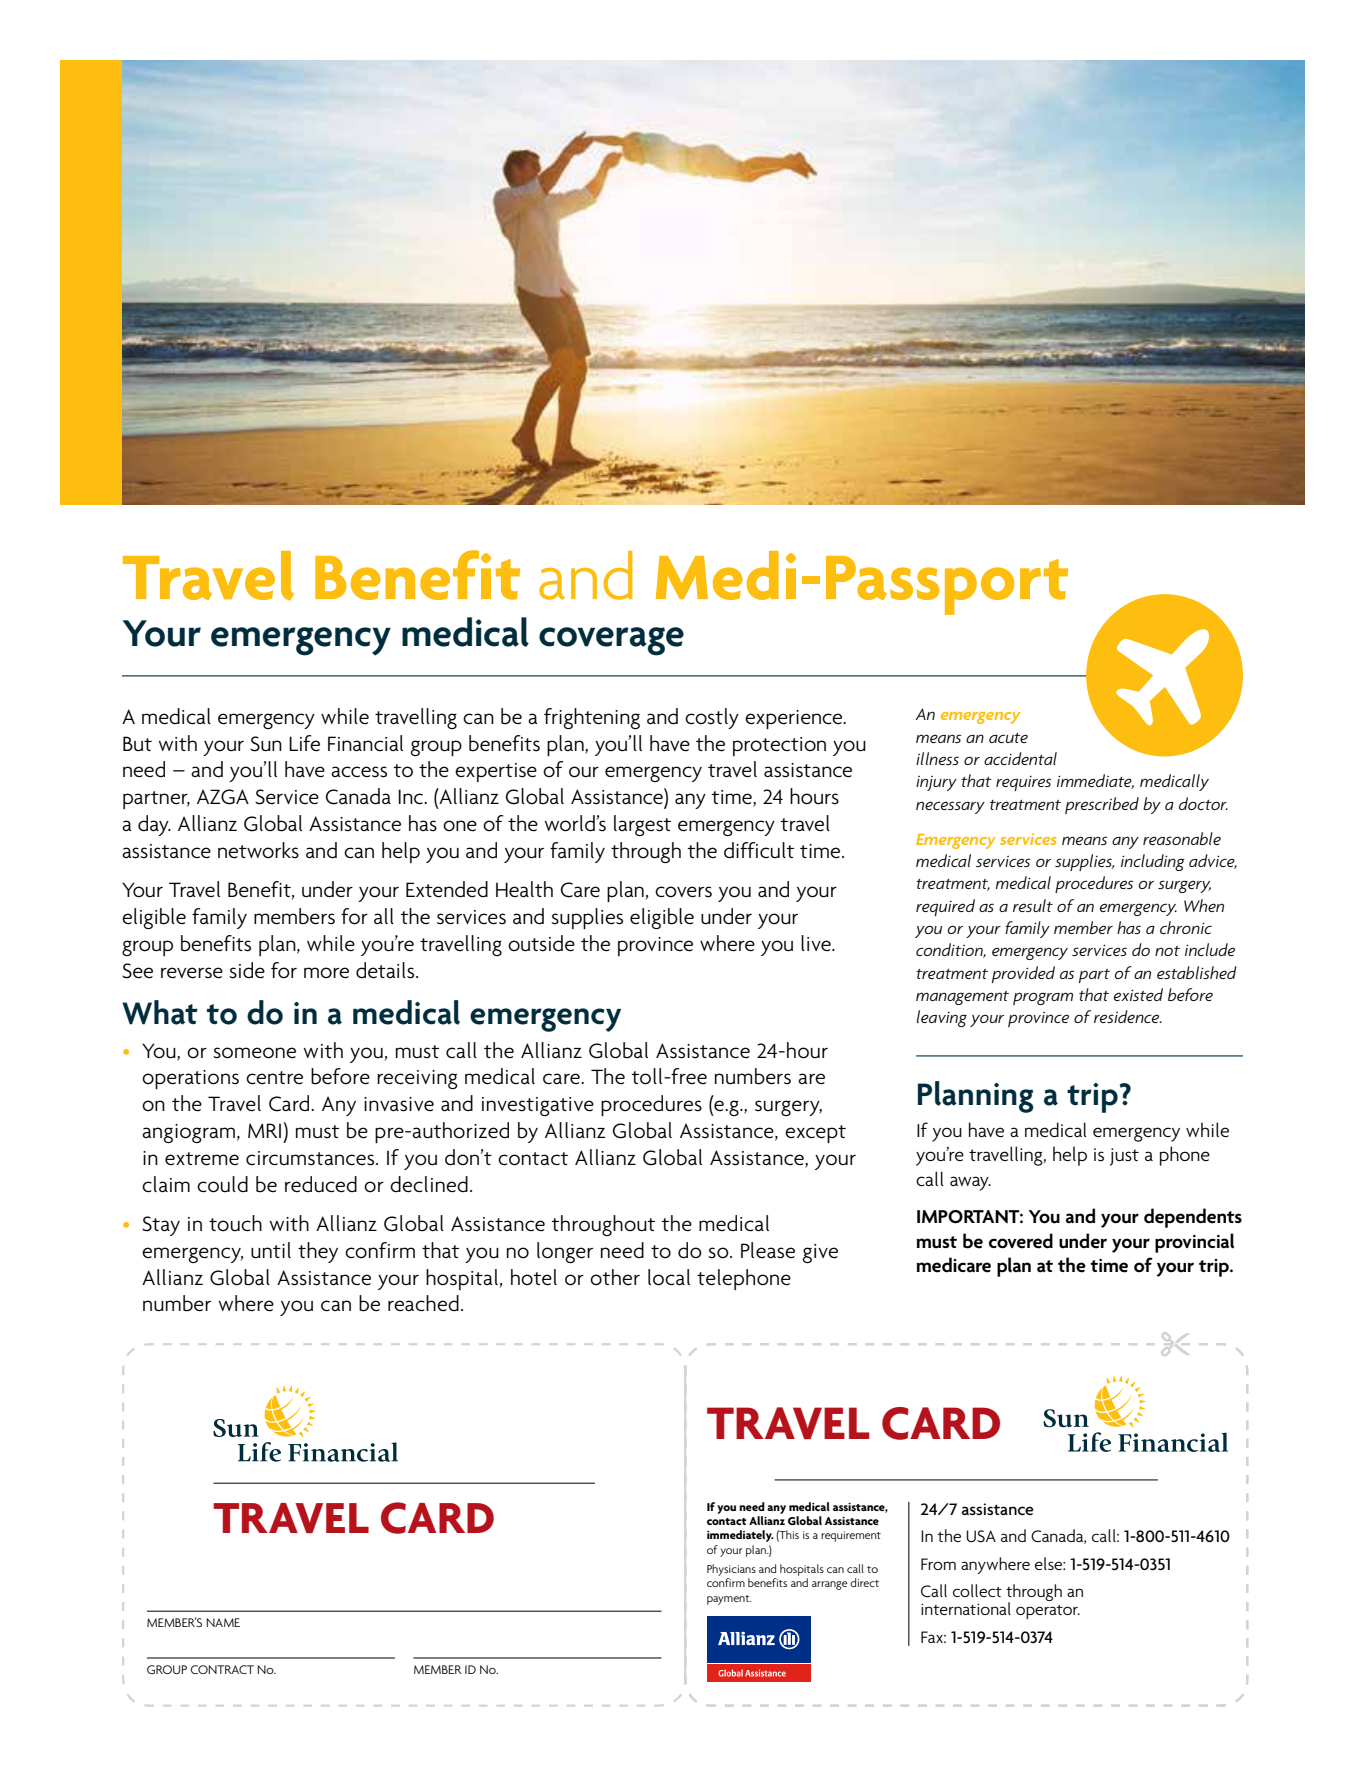 The width and height of the page is (1365, 1767). I want to click on circumstances, so click(311, 1158).
